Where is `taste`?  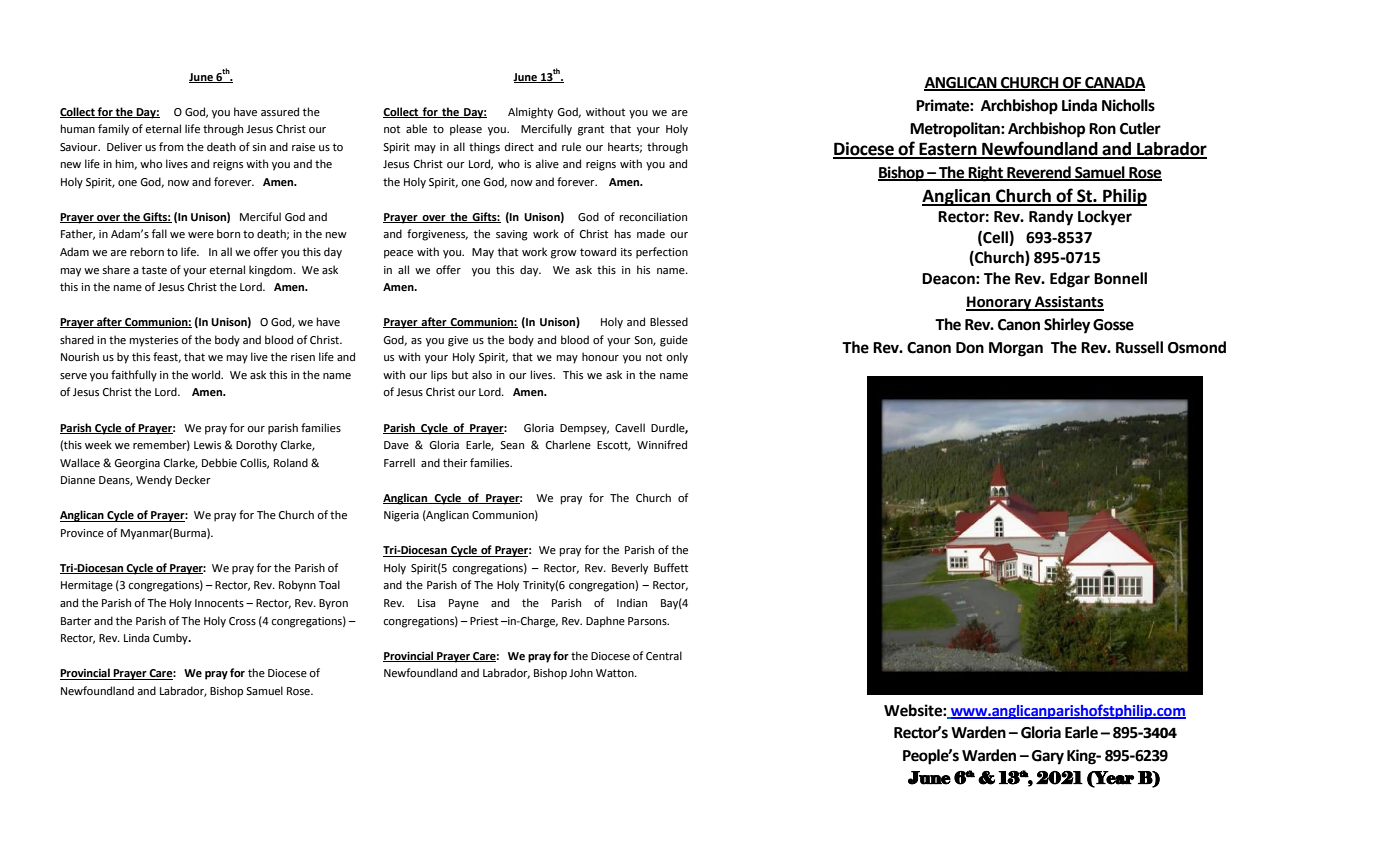
taste is located at coordinates (154, 270).
